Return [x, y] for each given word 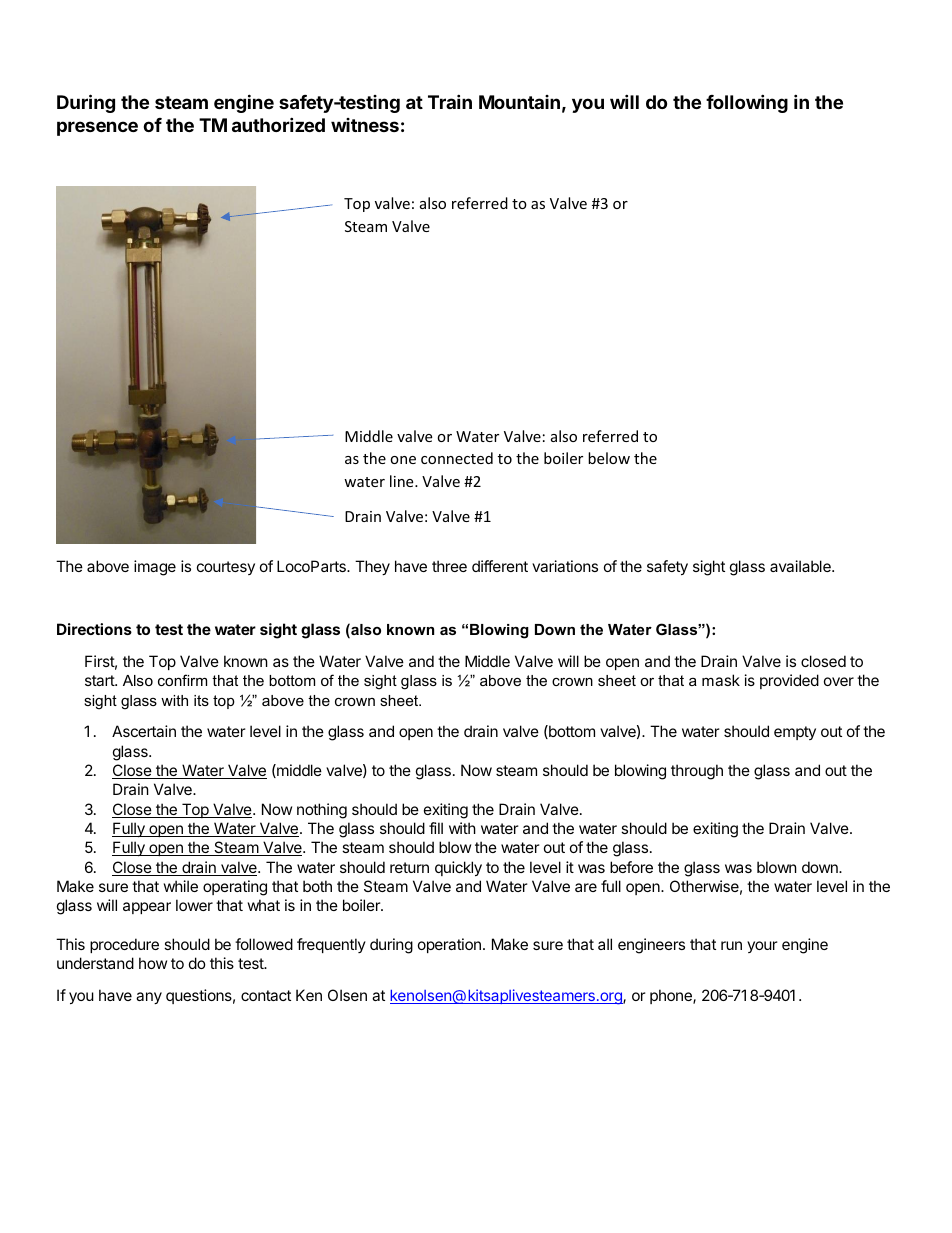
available [801, 566]
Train [450, 101]
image [155, 568]
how [153, 963]
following [747, 103]
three [449, 566]
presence [97, 128]
